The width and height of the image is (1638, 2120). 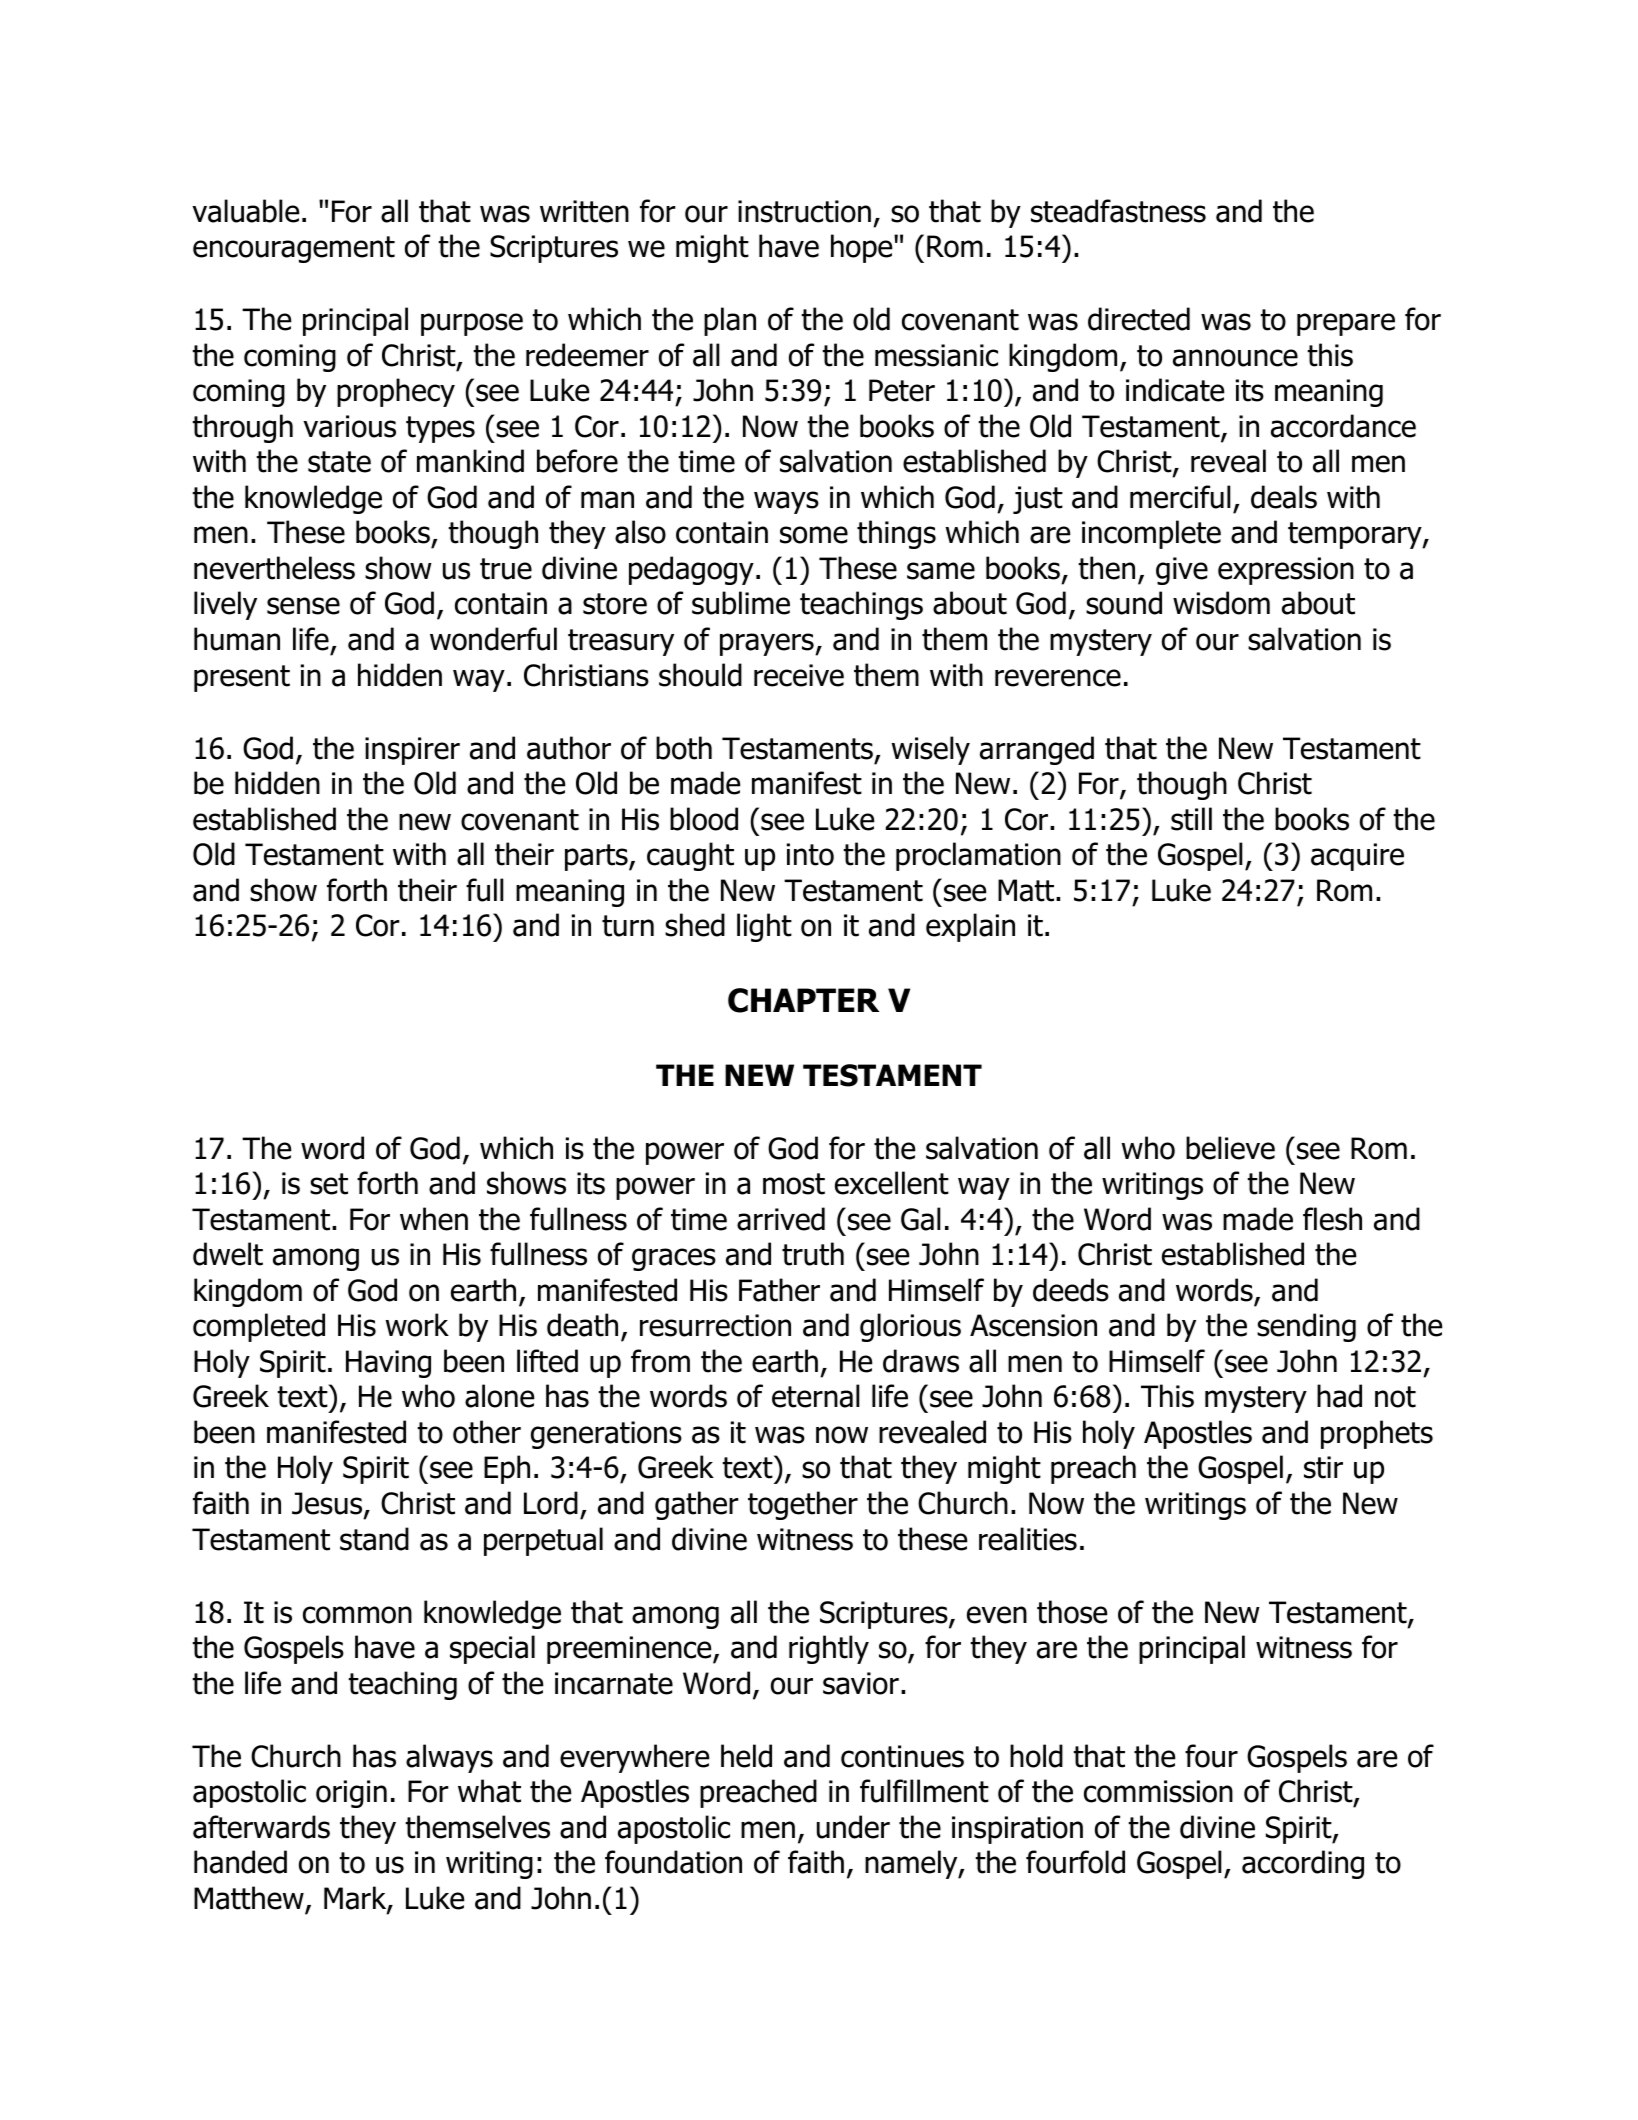 What do you see at coordinates (1303, 1864) in the image?
I see `according` at bounding box center [1303, 1864].
